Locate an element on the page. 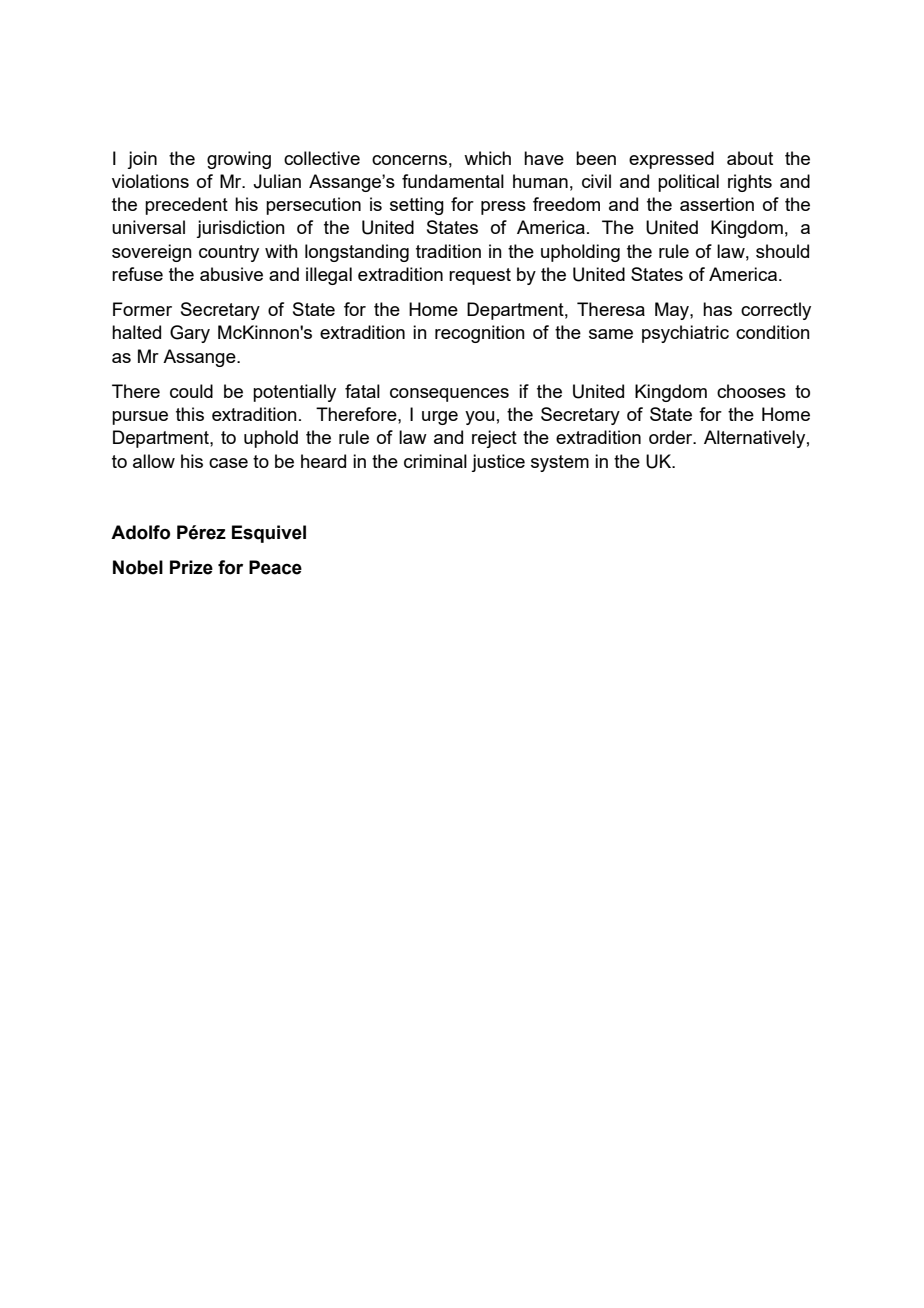  criminal is located at coordinates (435, 461).
